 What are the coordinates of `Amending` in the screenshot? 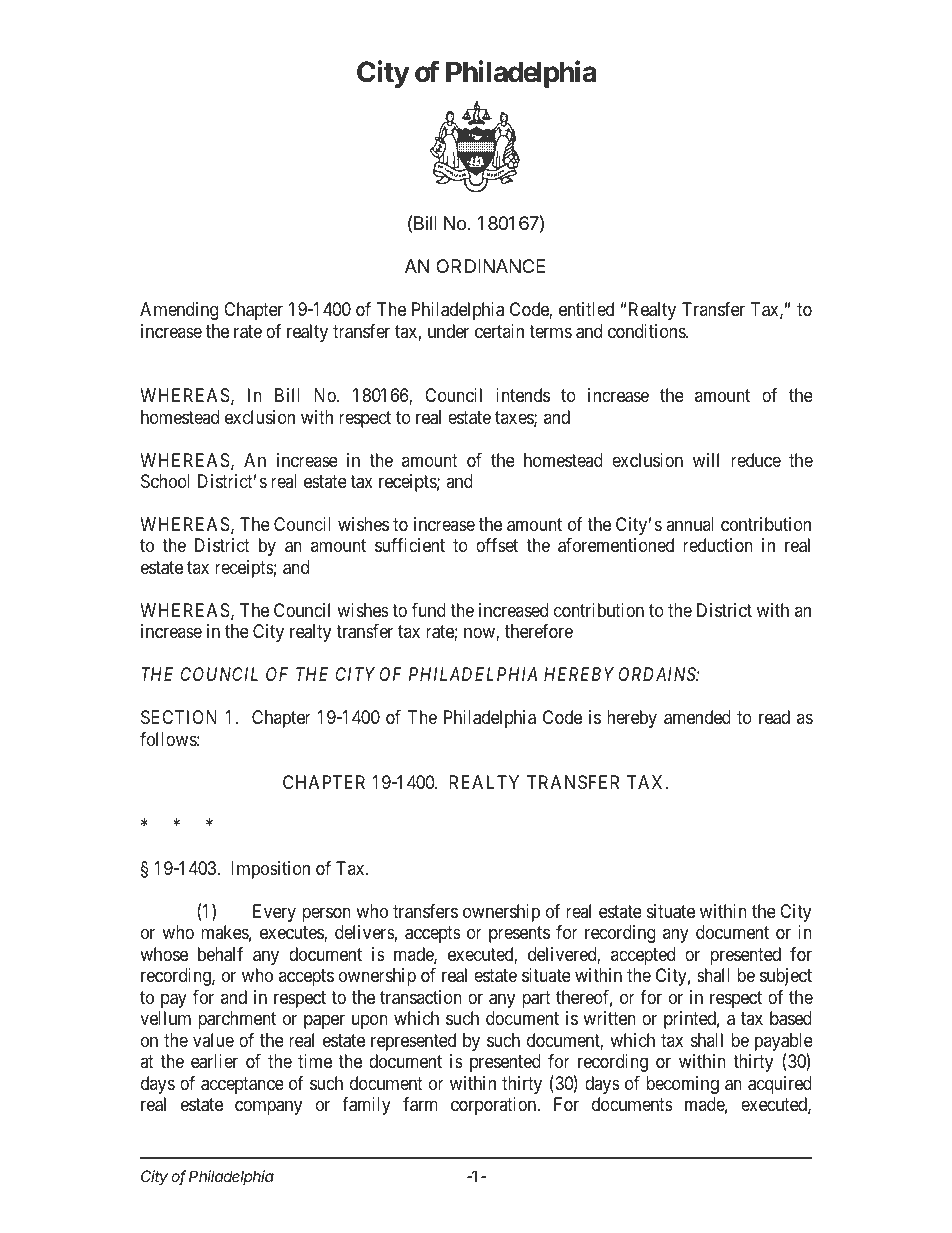 It's located at (179, 311).
